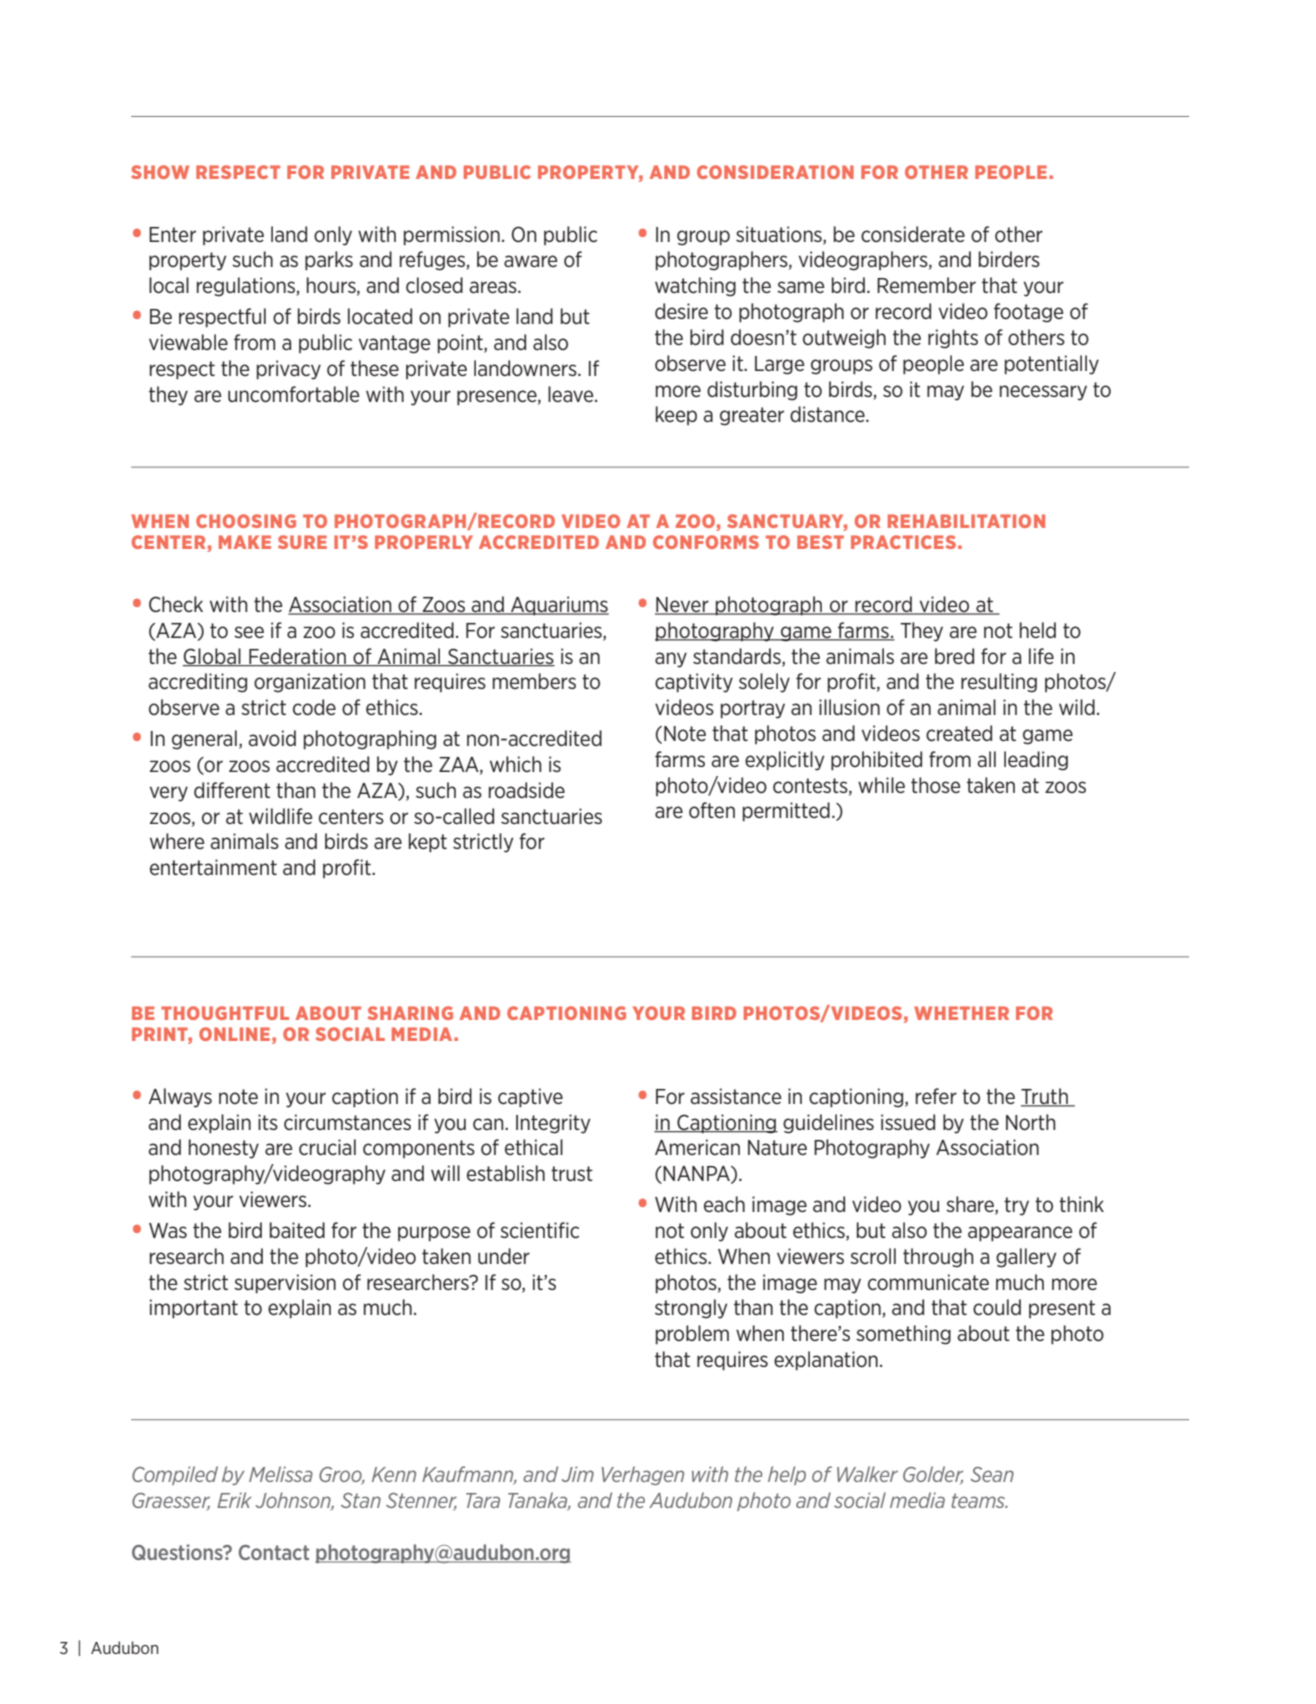 Image resolution: width=1316 pixels, height=1704 pixels. Describe the element at coordinates (1016, 1206) in the screenshot. I see `try` at that location.
